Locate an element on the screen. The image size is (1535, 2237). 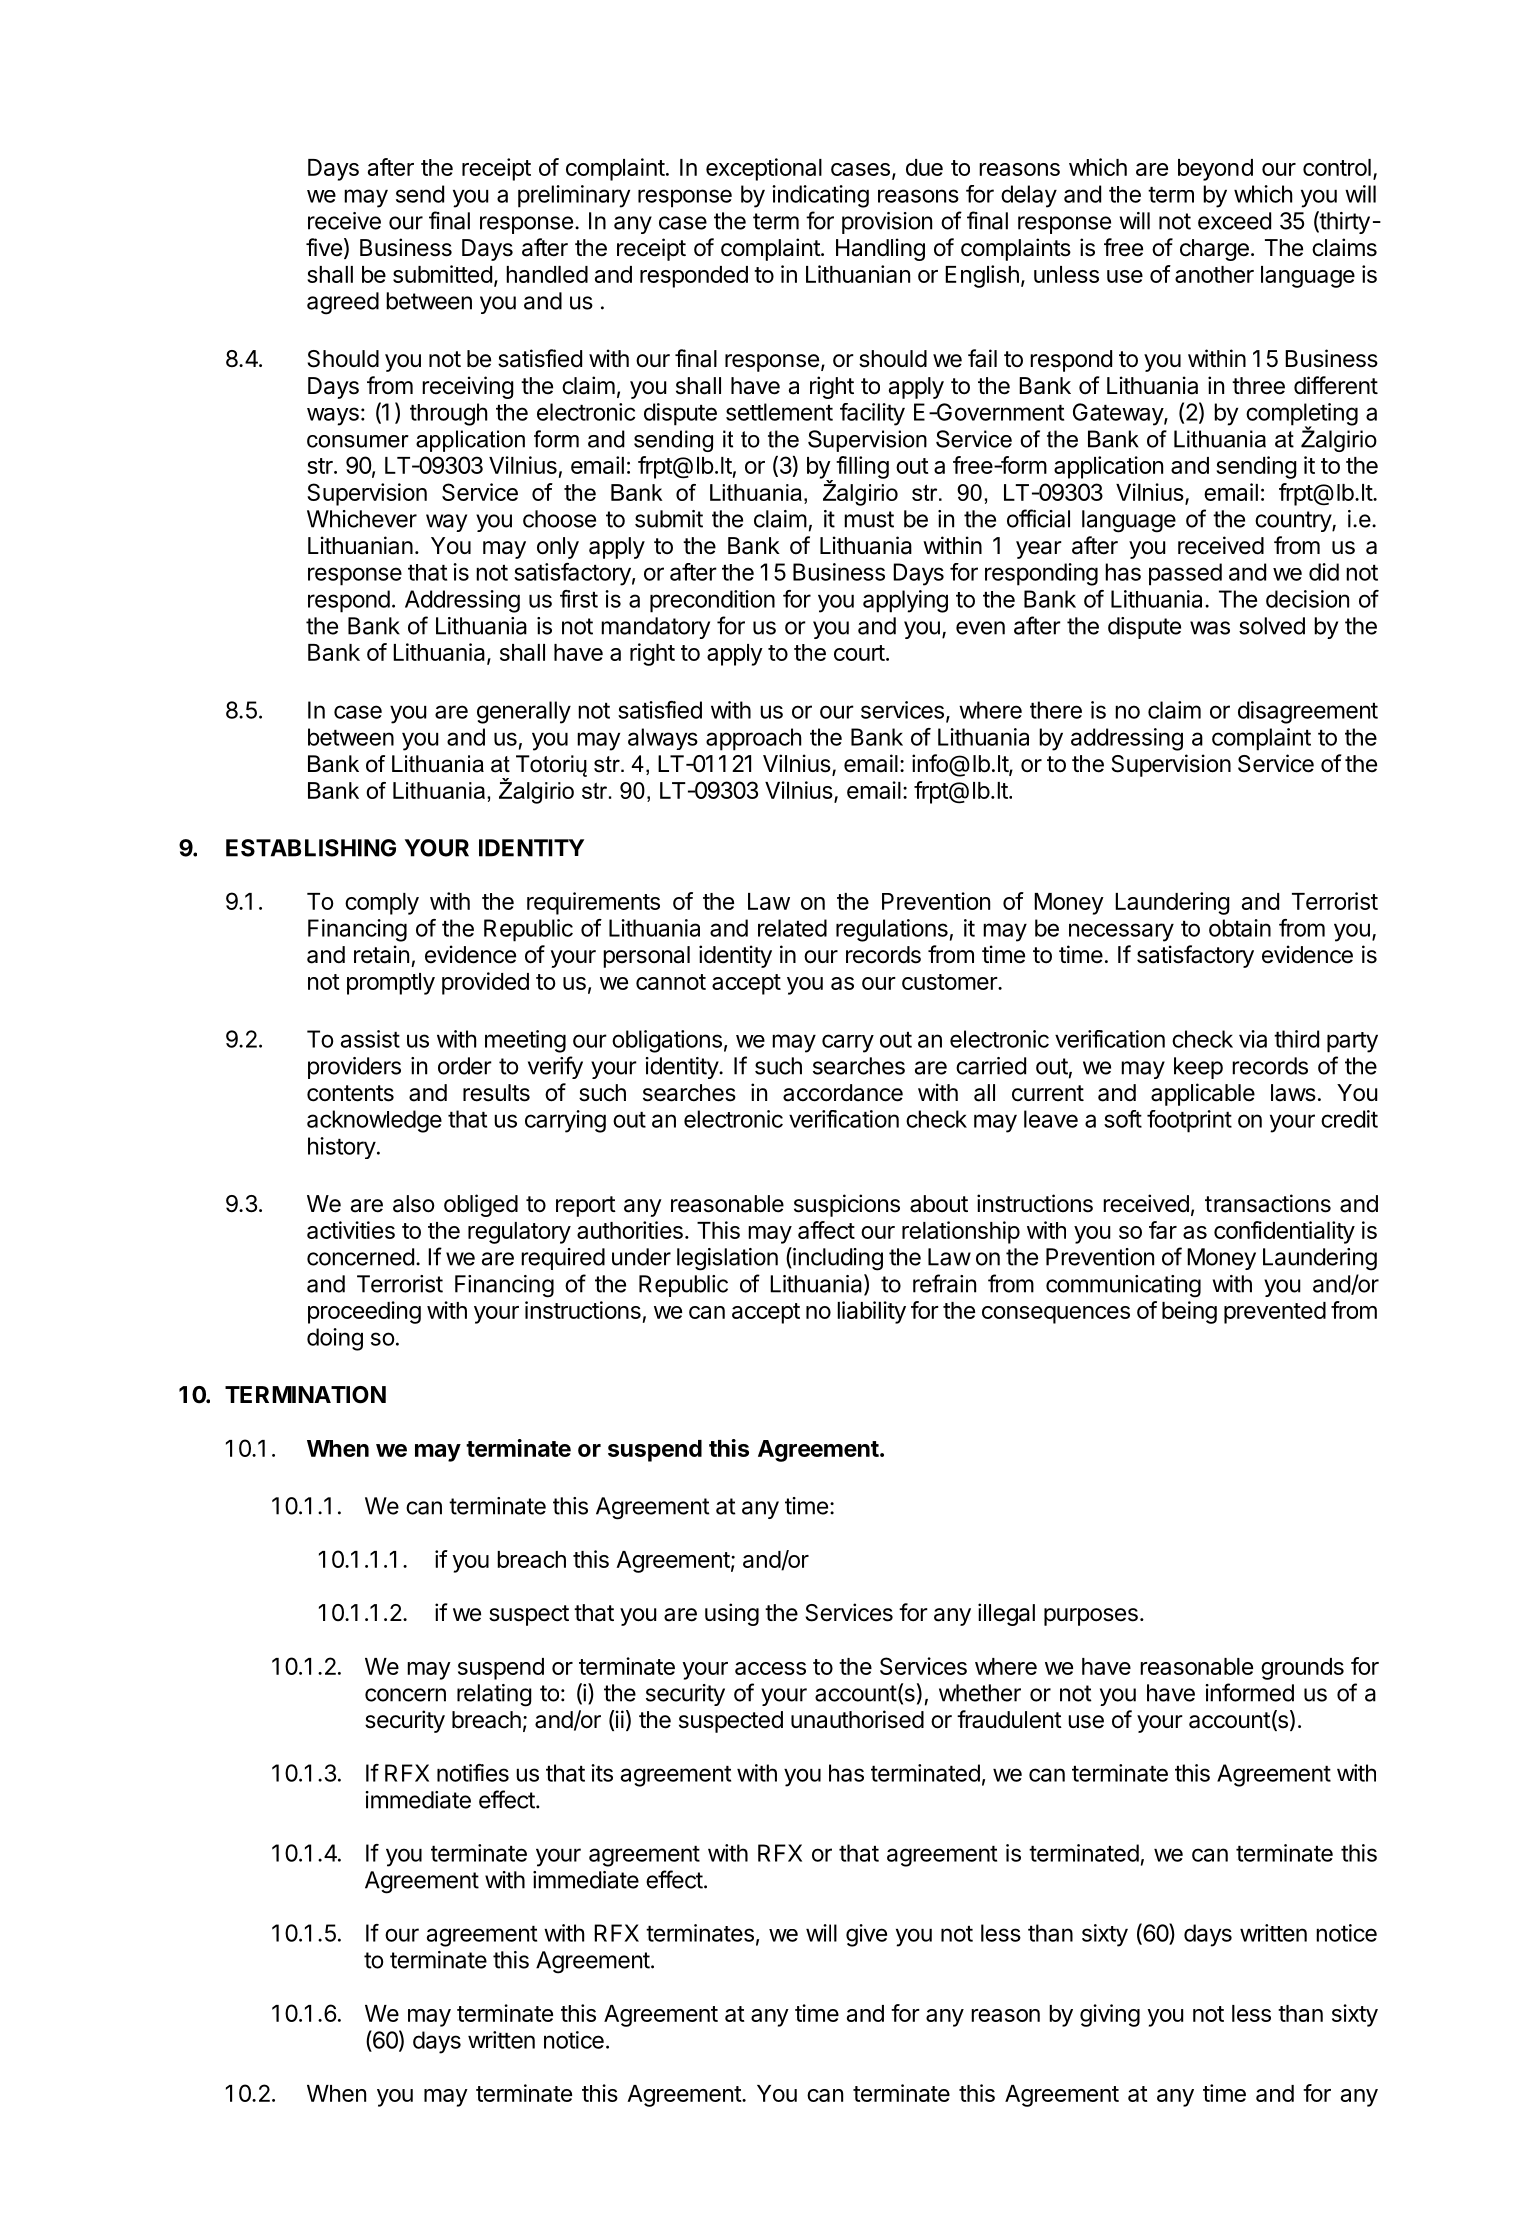
approach is located at coordinates (753, 739).
